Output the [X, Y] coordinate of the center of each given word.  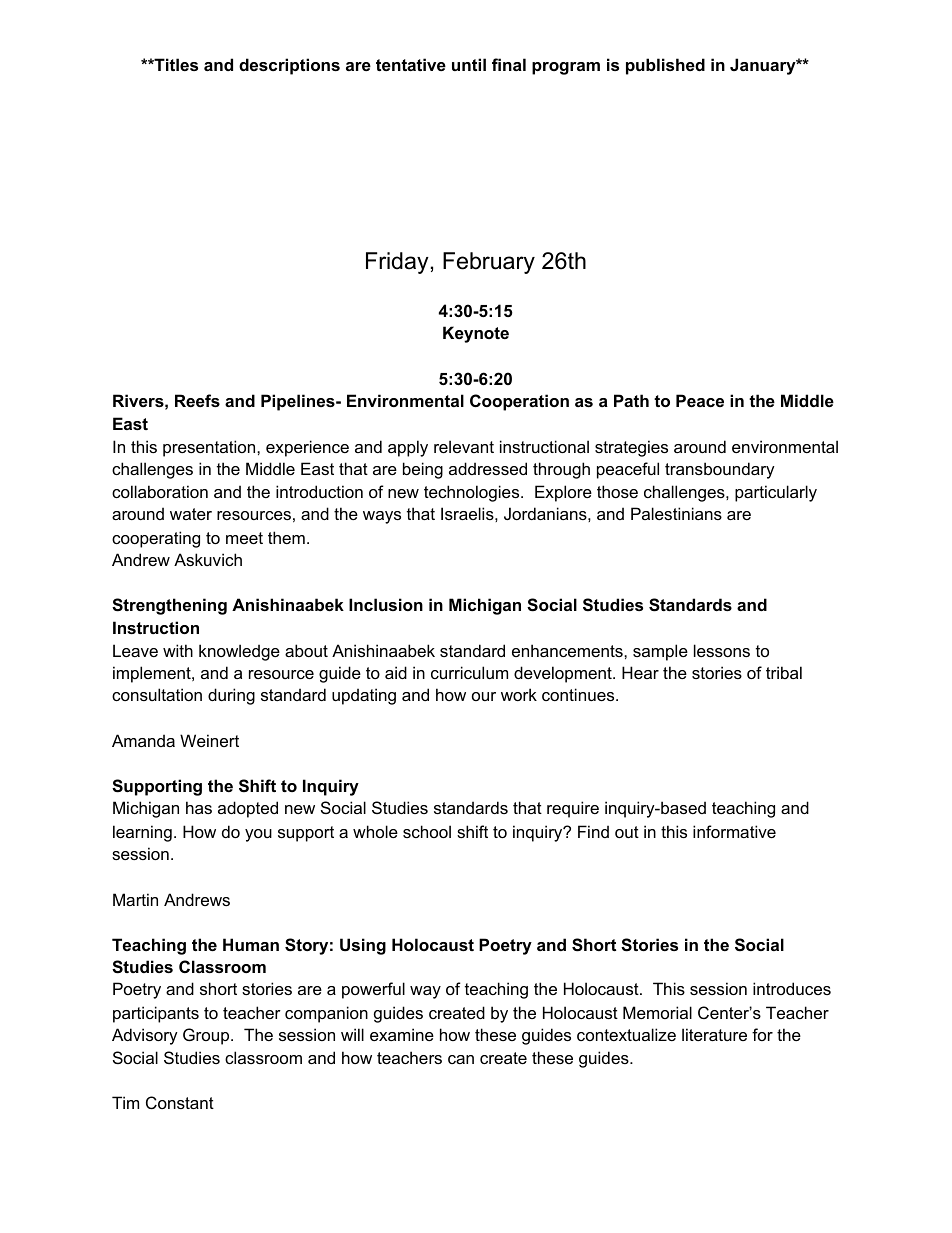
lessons [722, 650]
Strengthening [169, 606]
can [461, 1059]
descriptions [289, 66]
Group [207, 1036]
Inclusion [386, 604]
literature [714, 1034]
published [665, 66]
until [469, 64]
